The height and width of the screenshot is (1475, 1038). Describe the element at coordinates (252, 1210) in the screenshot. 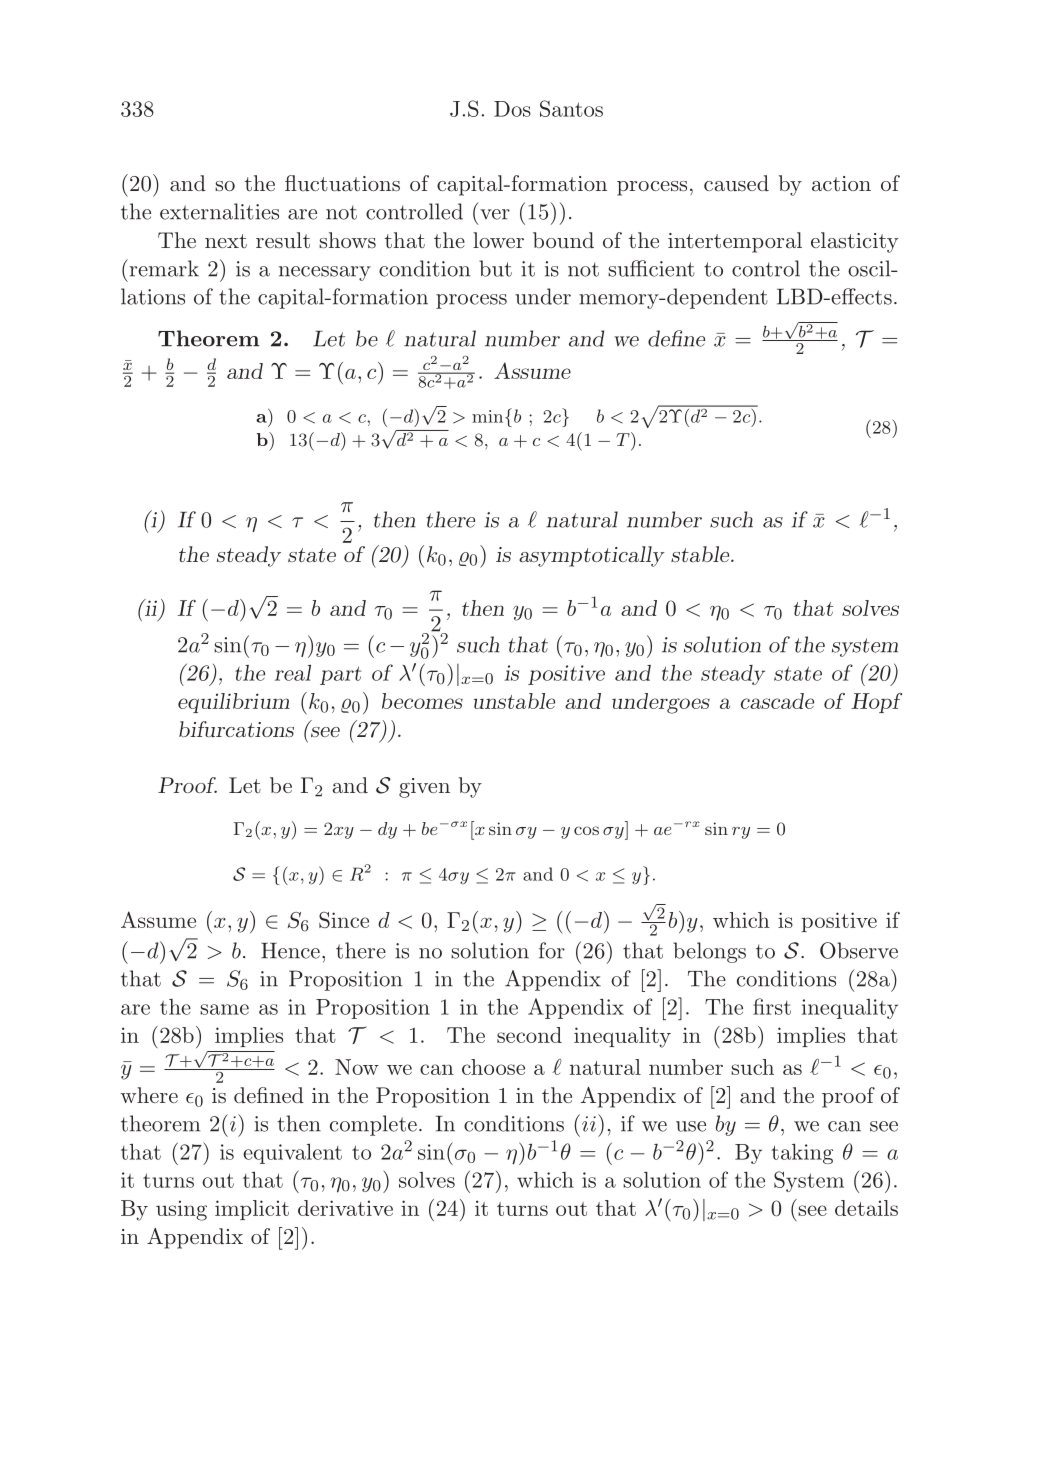

I see `implicit` at that location.
